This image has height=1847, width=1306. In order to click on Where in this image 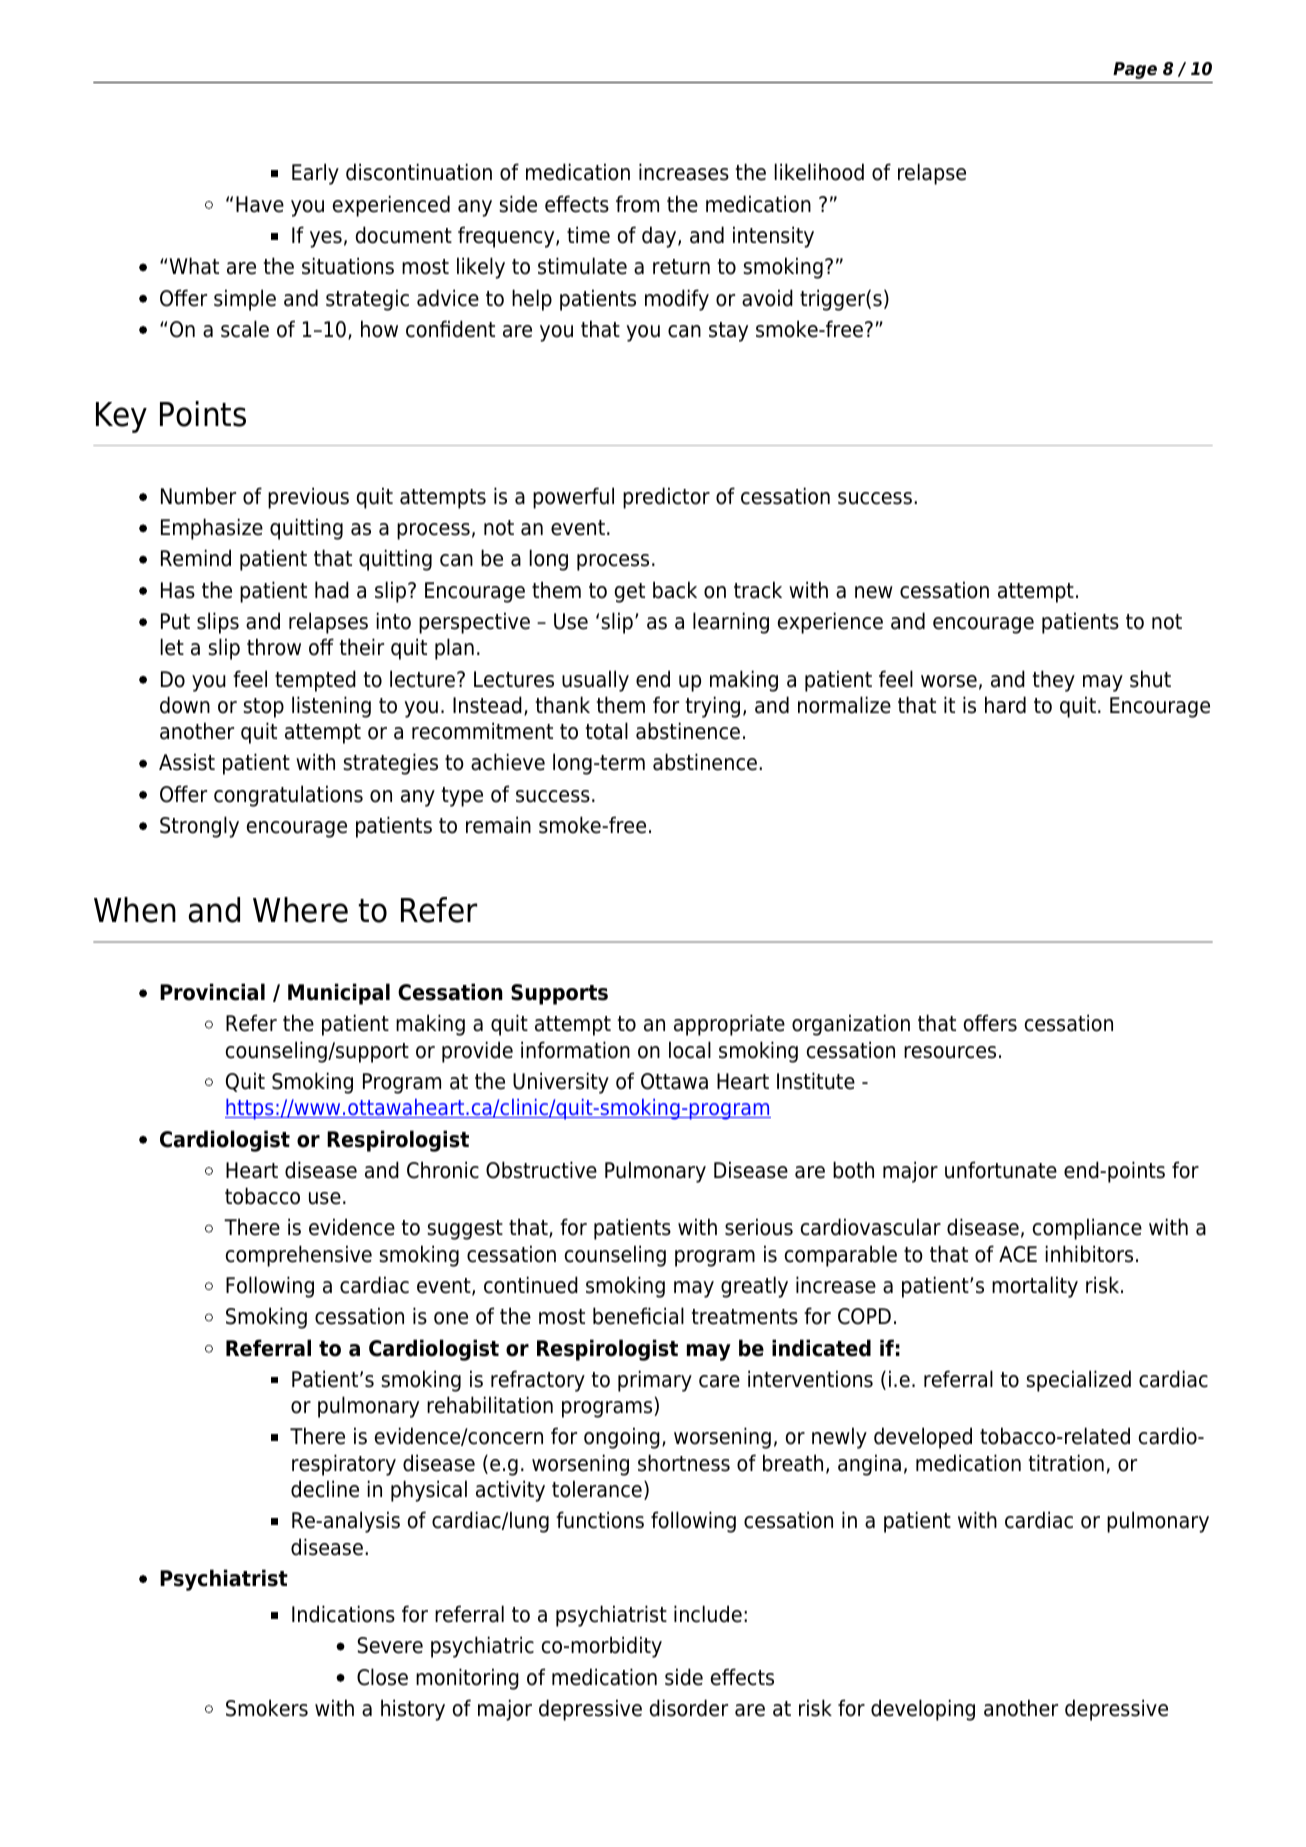, I will do `click(300, 910)`.
